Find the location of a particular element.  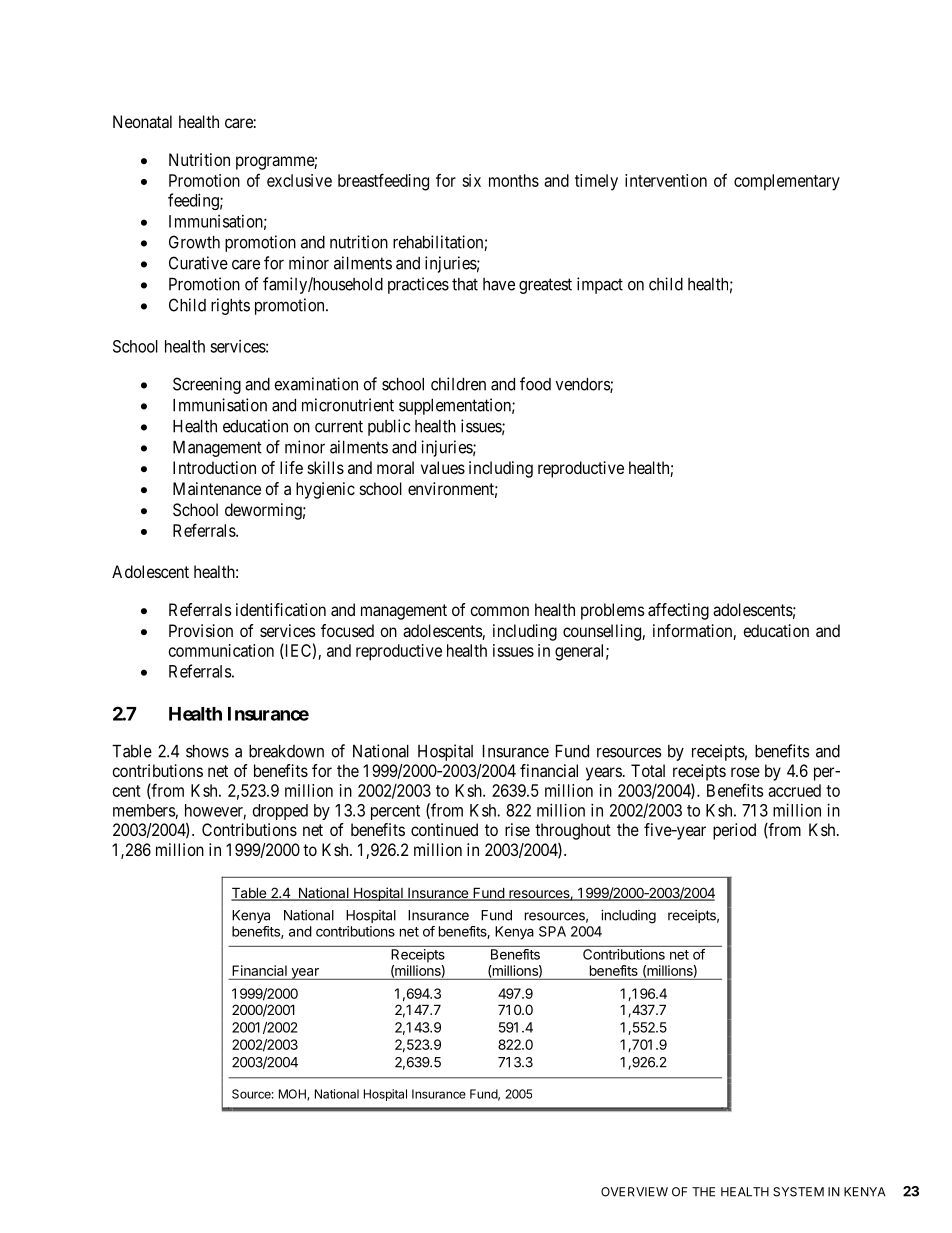

affecting is located at coordinates (678, 611).
